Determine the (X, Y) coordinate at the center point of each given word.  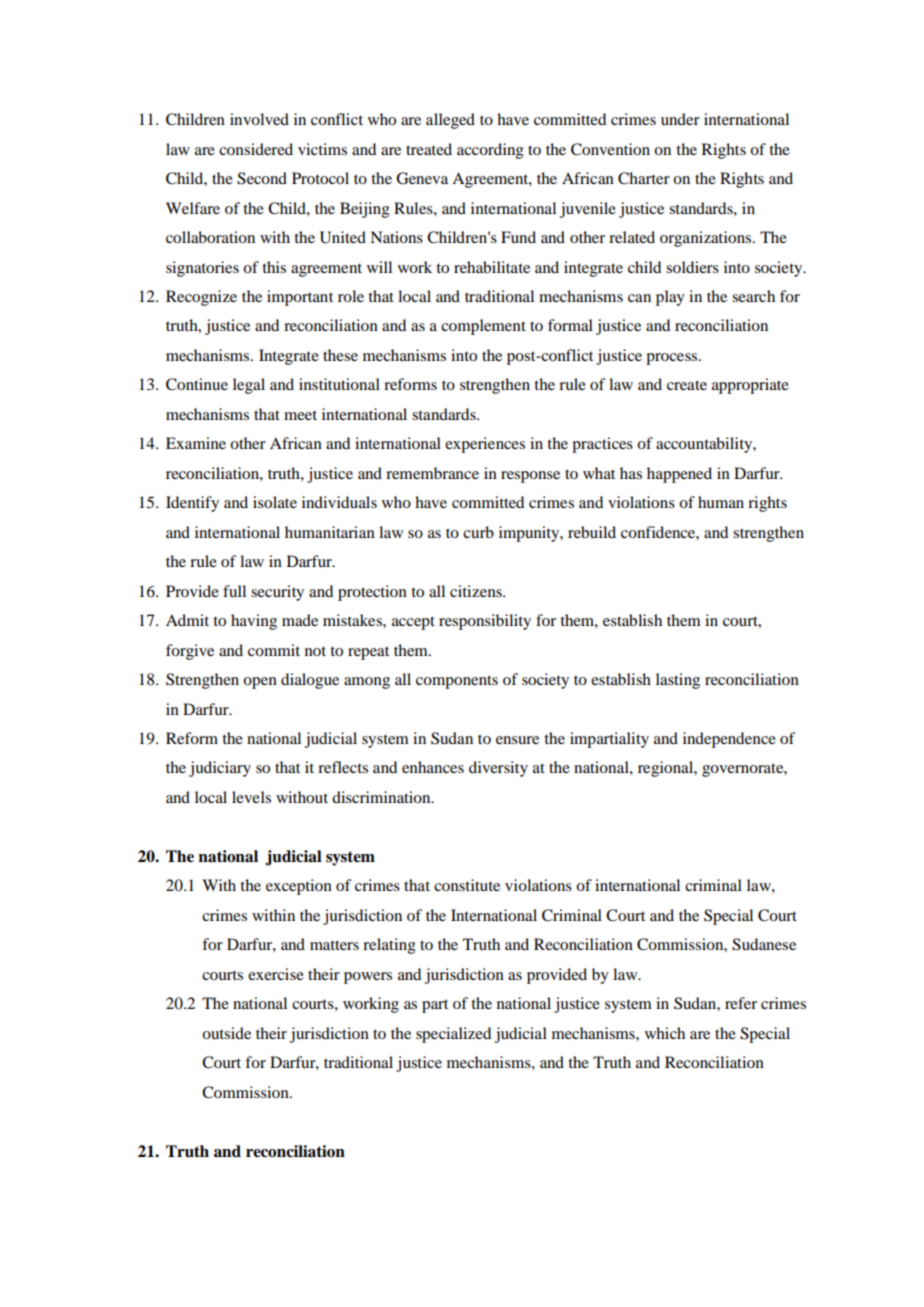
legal (249, 386)
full (234, 591)
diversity (498, 769)
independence (729, 740)
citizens (477, 591)
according (490, 151)
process (673, 359)
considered (256, 149)
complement (483, 327)
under (680, 119)
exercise (276, 974)
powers (368, 978)
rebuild (592, 532)
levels (251, 797)
